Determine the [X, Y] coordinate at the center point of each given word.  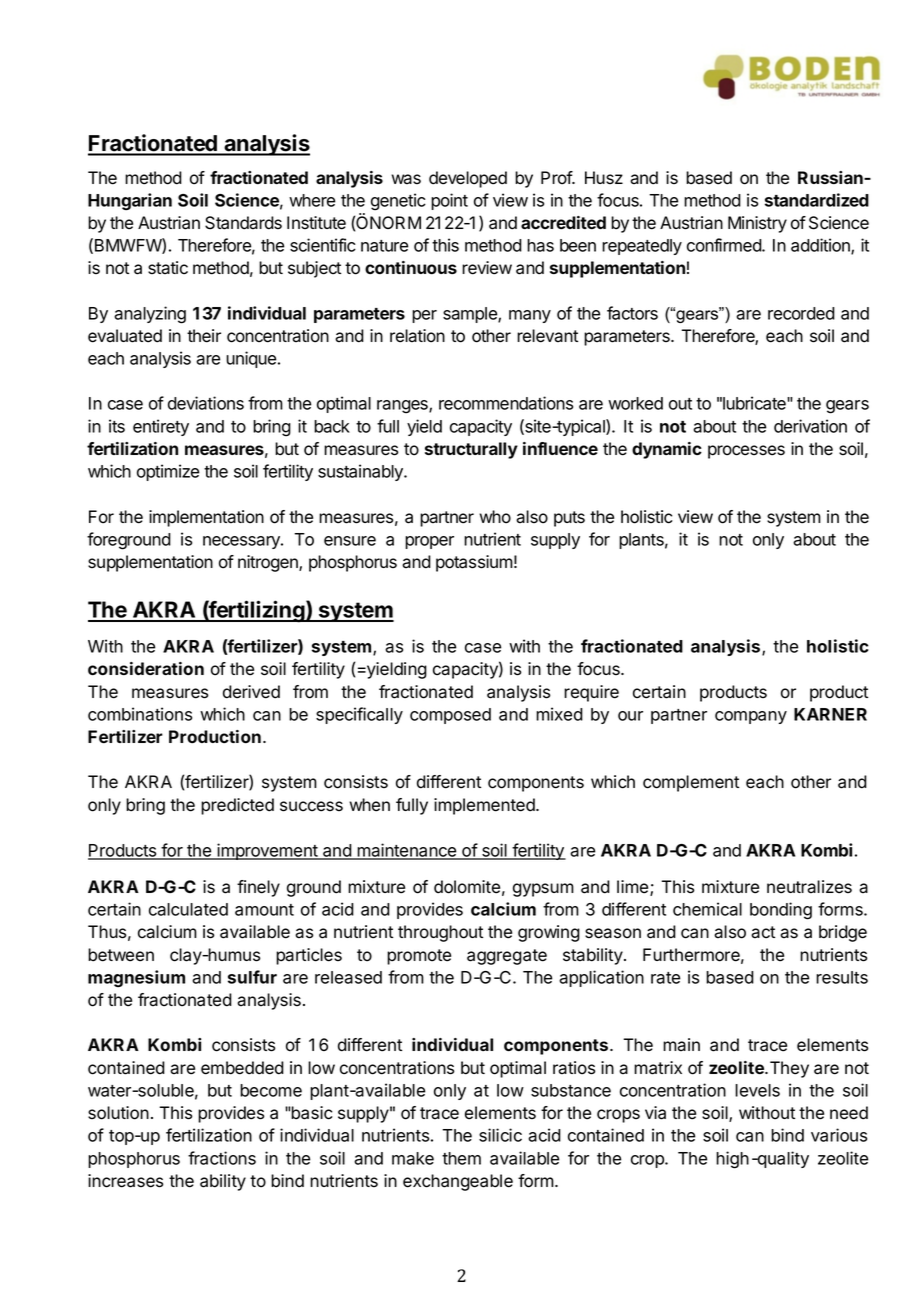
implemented [485, 806]
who [495, 517]
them [461, 1158]
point [449, 201]
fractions [222, 1158]
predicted [237, 806]
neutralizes [809, 887]
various [839, 1135]
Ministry [757, 224]
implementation [206, 518]
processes [746, 452]
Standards [243, 223]
